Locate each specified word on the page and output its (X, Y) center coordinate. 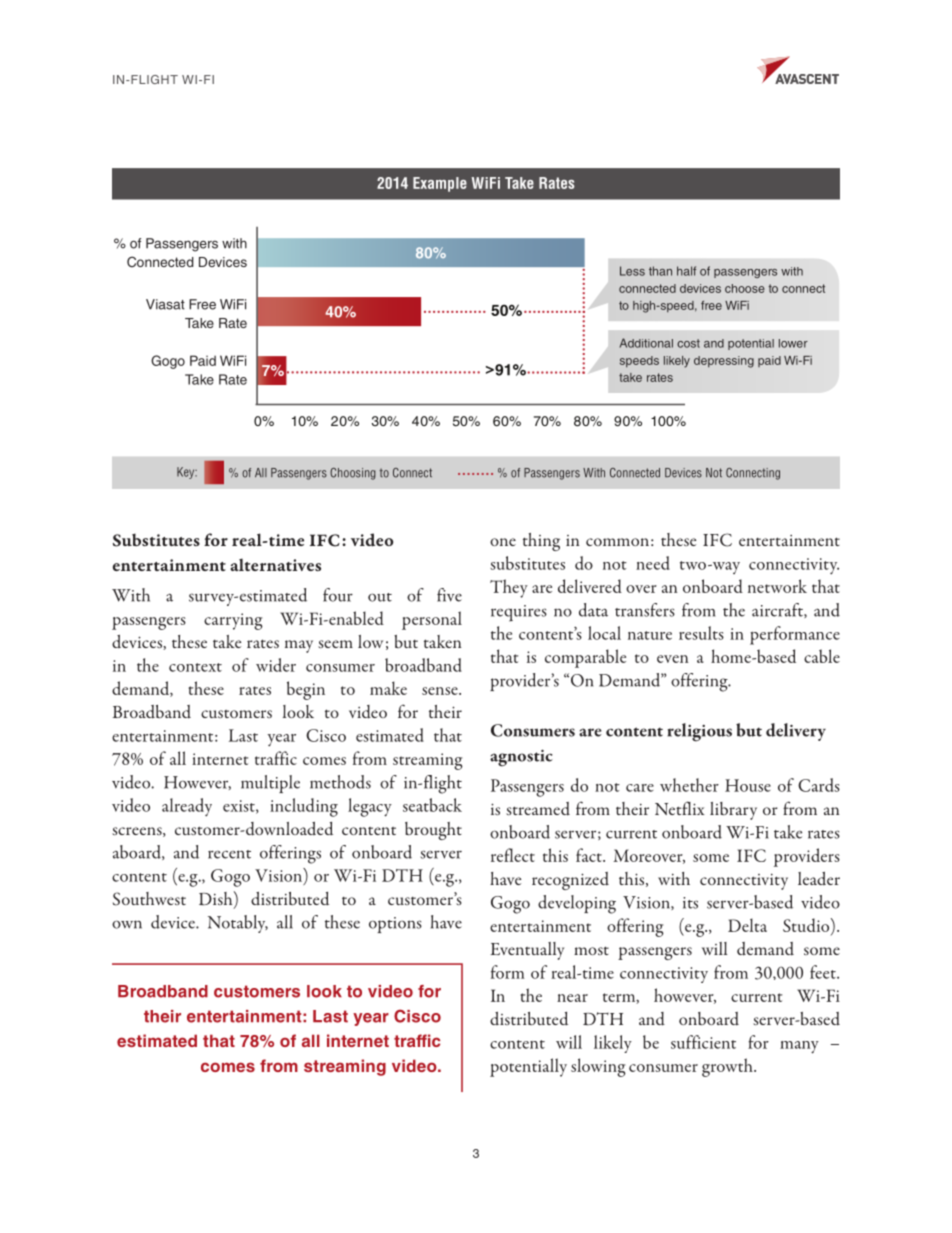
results (701, 633)
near (572, 998)
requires (519, 613)
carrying (233, 621)
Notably (238, 924)
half (686, 271)
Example (440, 184)
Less (632, 271)
